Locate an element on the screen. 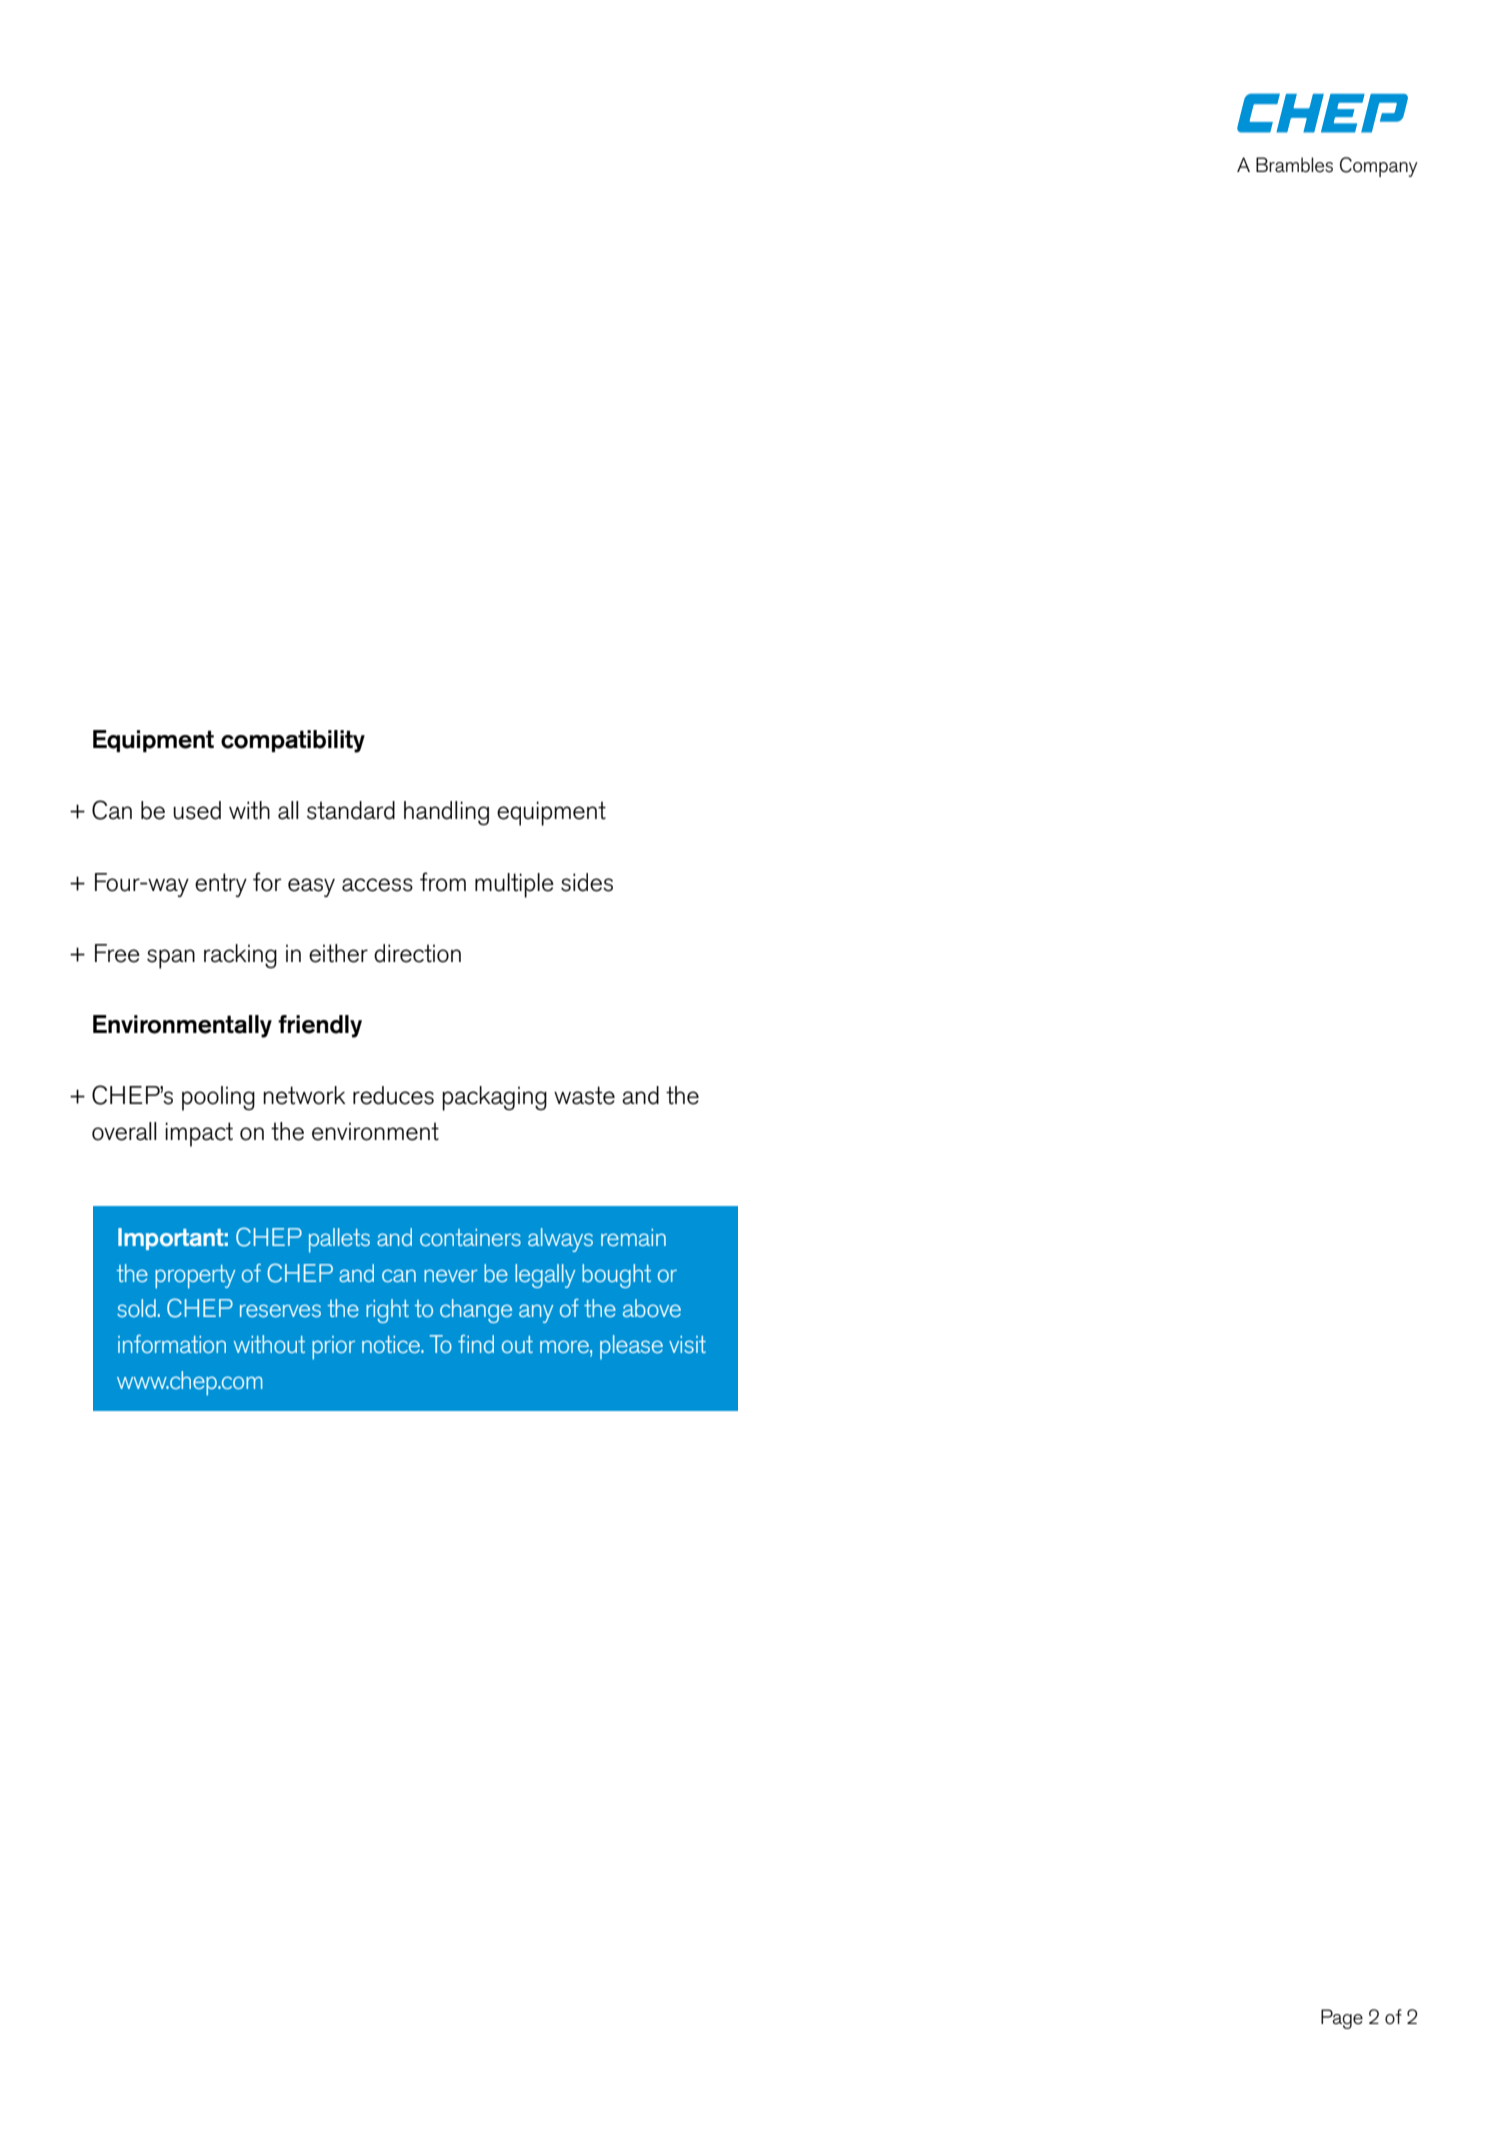  visit is located at coordinates (687, 1344).
